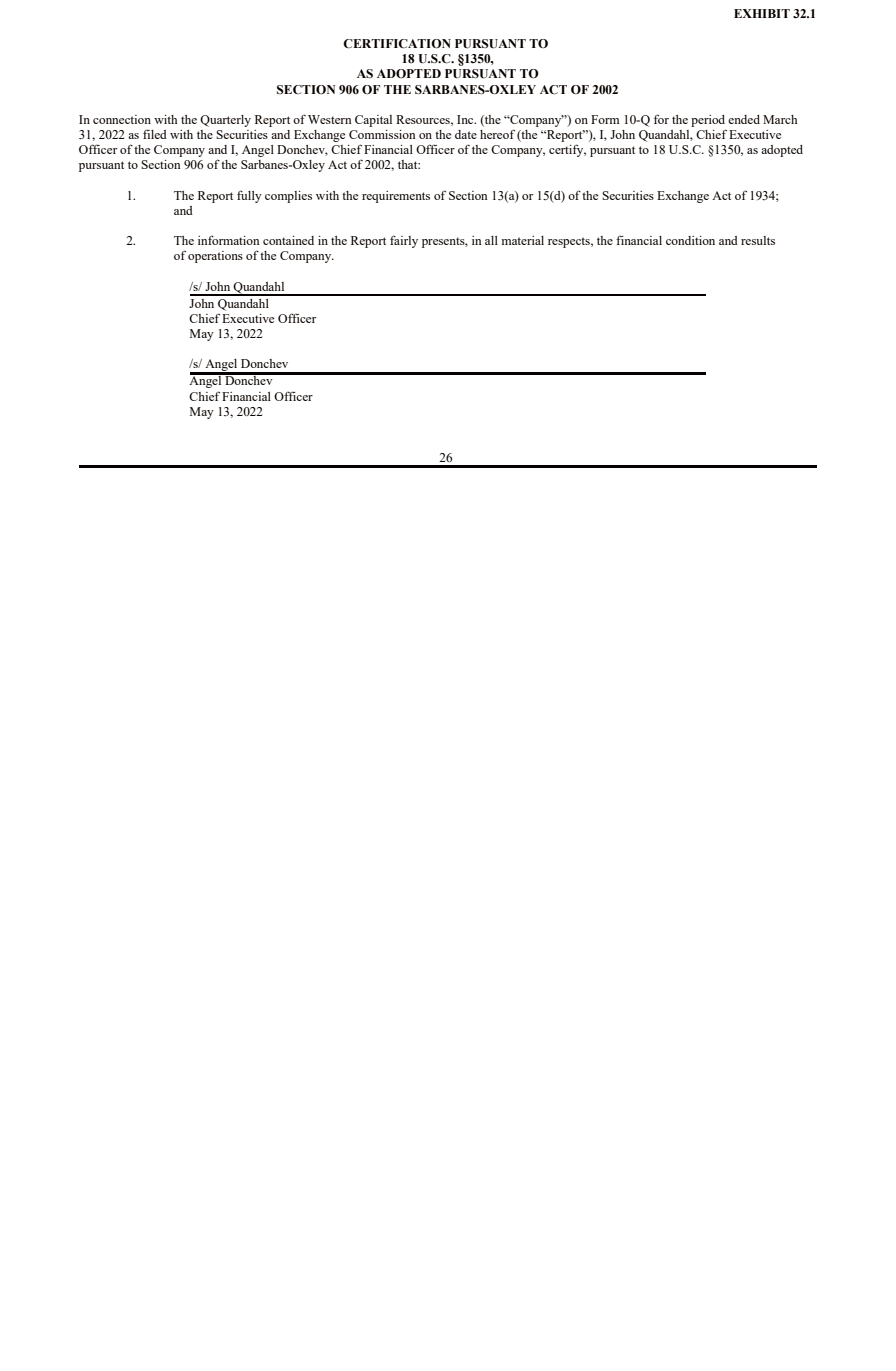 The height and width of the page is (1371, 896). I want to click on CERTIFICATION, so click(397, 44).
